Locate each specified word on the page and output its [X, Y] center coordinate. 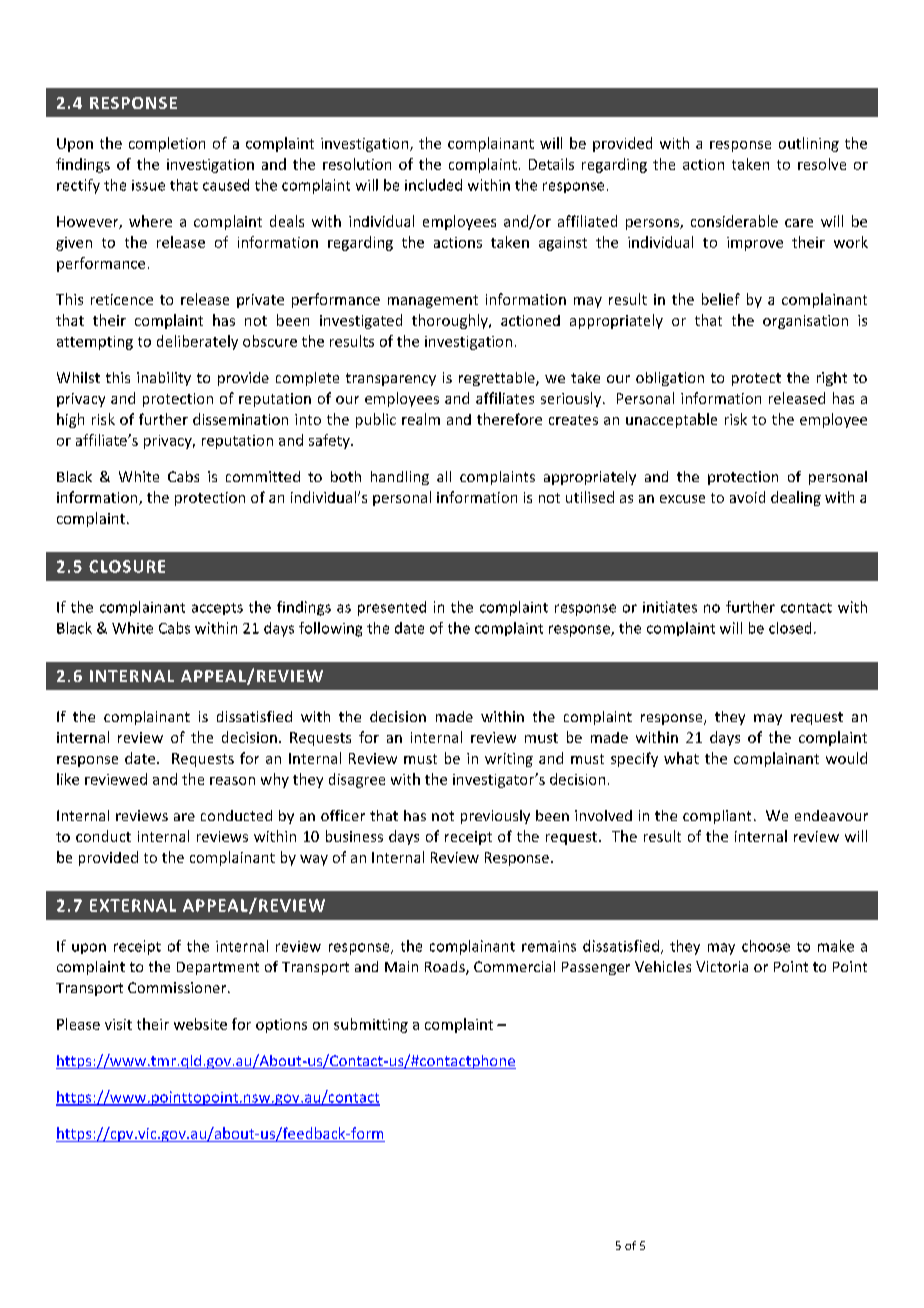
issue [148, 185]
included [433, 185]
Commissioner [178, 987]
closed [790, 628]
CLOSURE [127, 566]
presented [392, 608]
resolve [822, 164]
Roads [446, 968]
